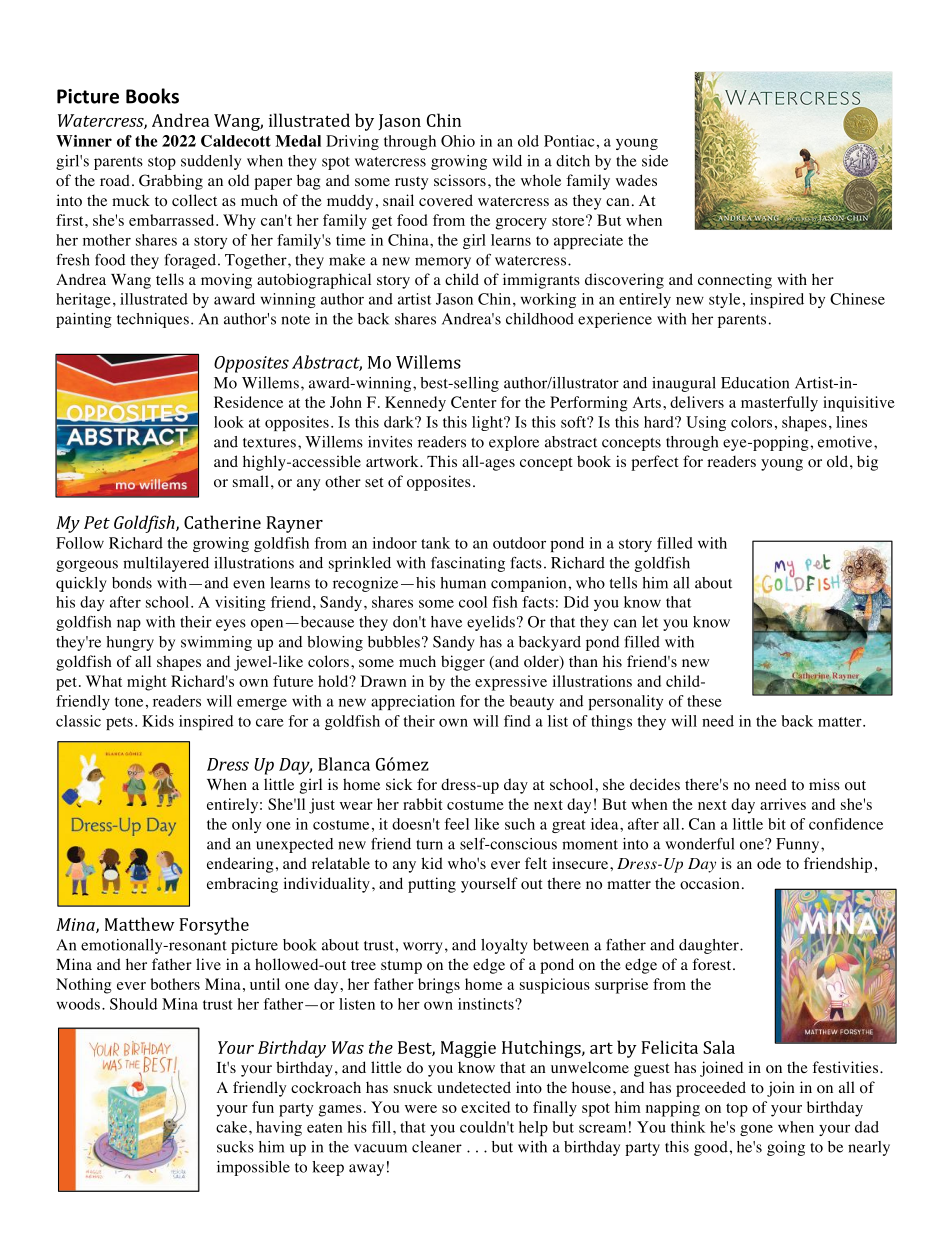  What do you see at coordinates (246, 825) in the page?
I see `only` at bounding box center [246, 825].
